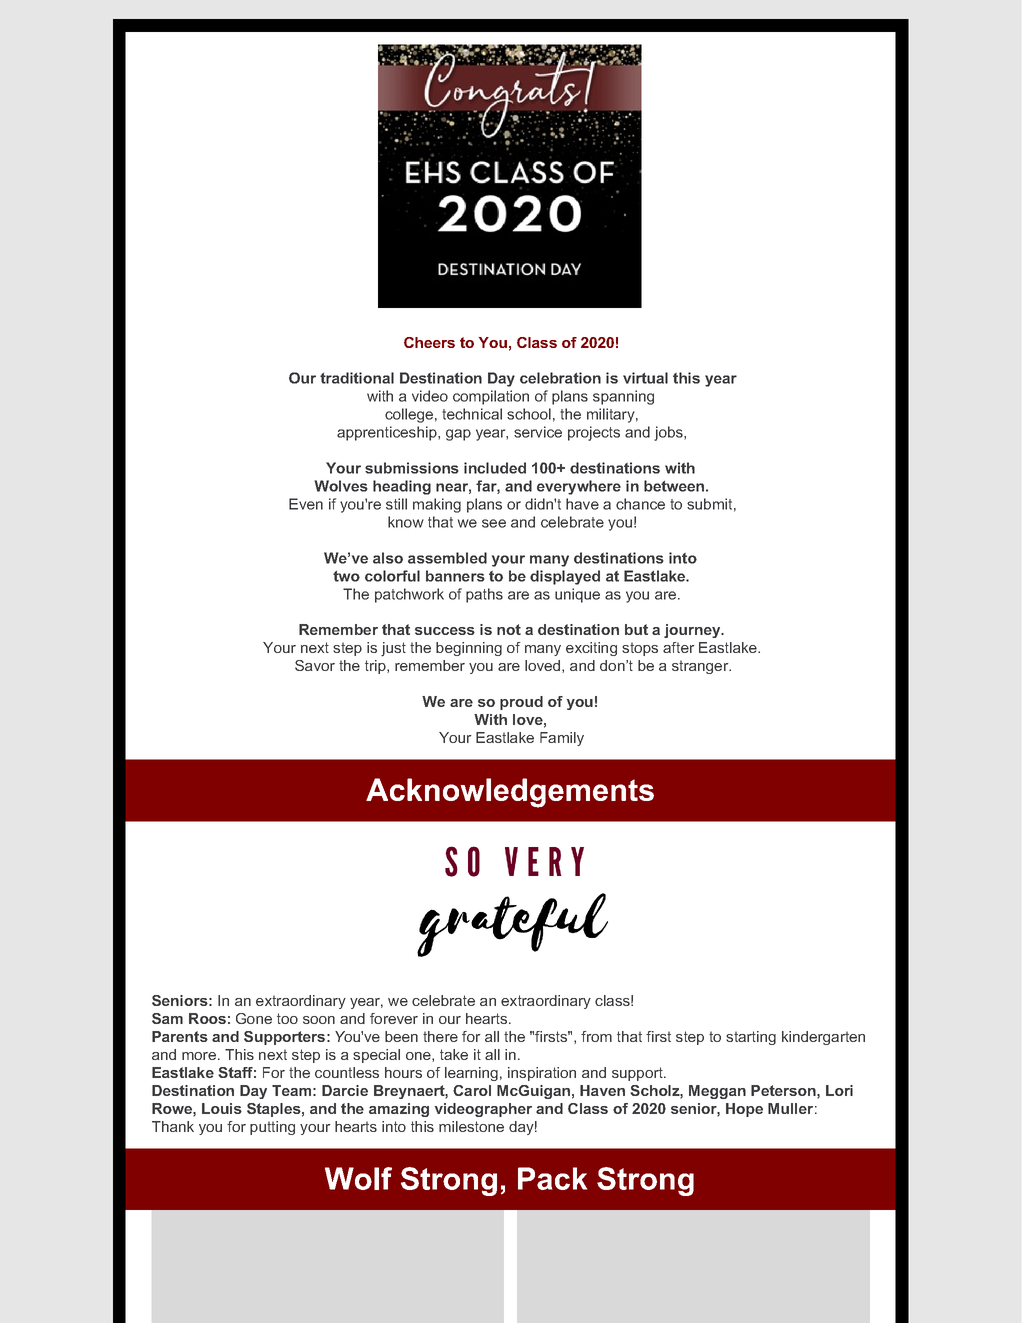 The height and width of the screenshot is (1323, 1022). I want to click on forever, so click(394, 1018).
